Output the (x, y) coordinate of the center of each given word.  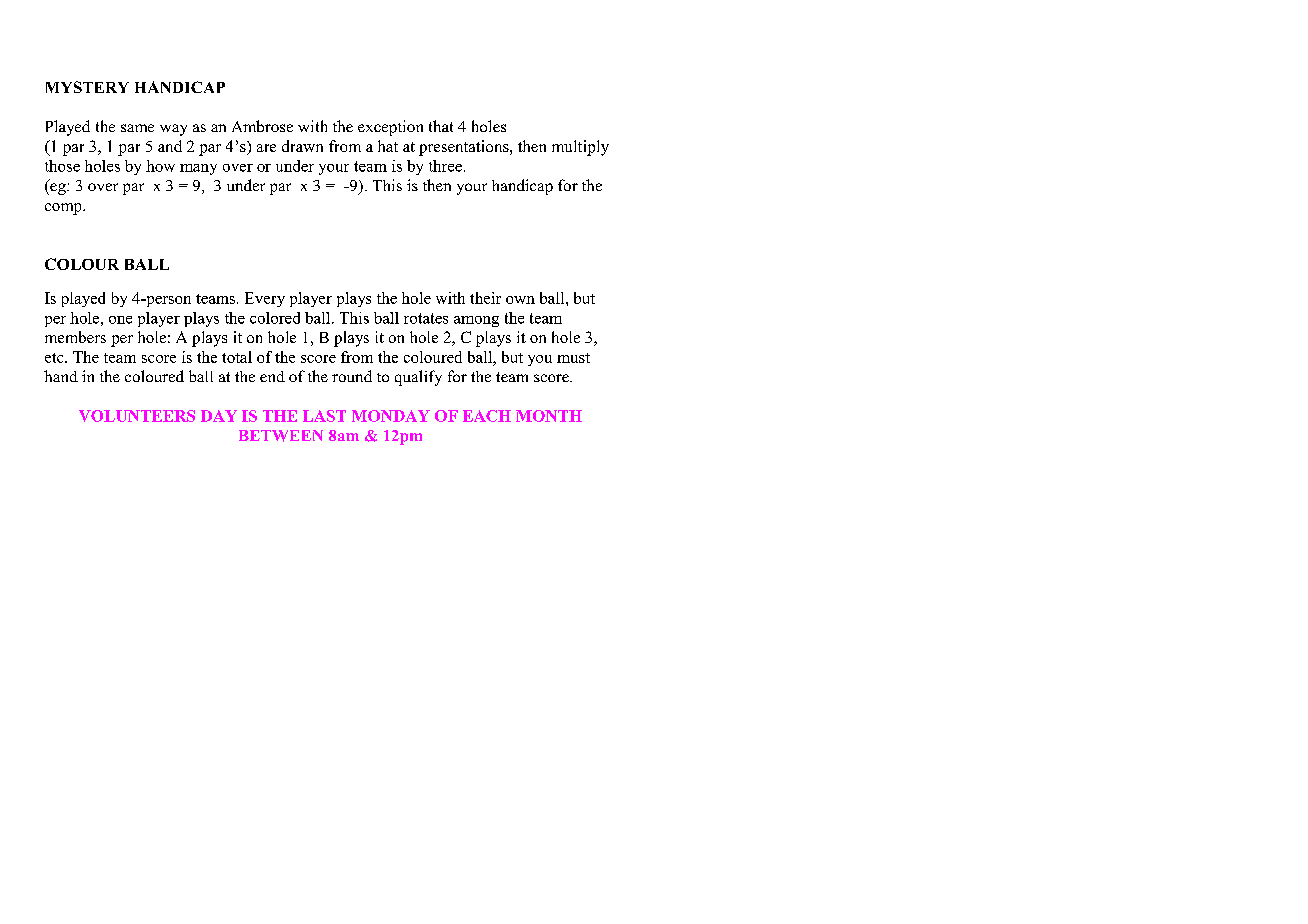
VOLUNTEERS (137, 416)
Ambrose (262, 126)
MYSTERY (87, 87)
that (441, 126)
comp (64, 209)
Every (265, 299)
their (485, 298)
